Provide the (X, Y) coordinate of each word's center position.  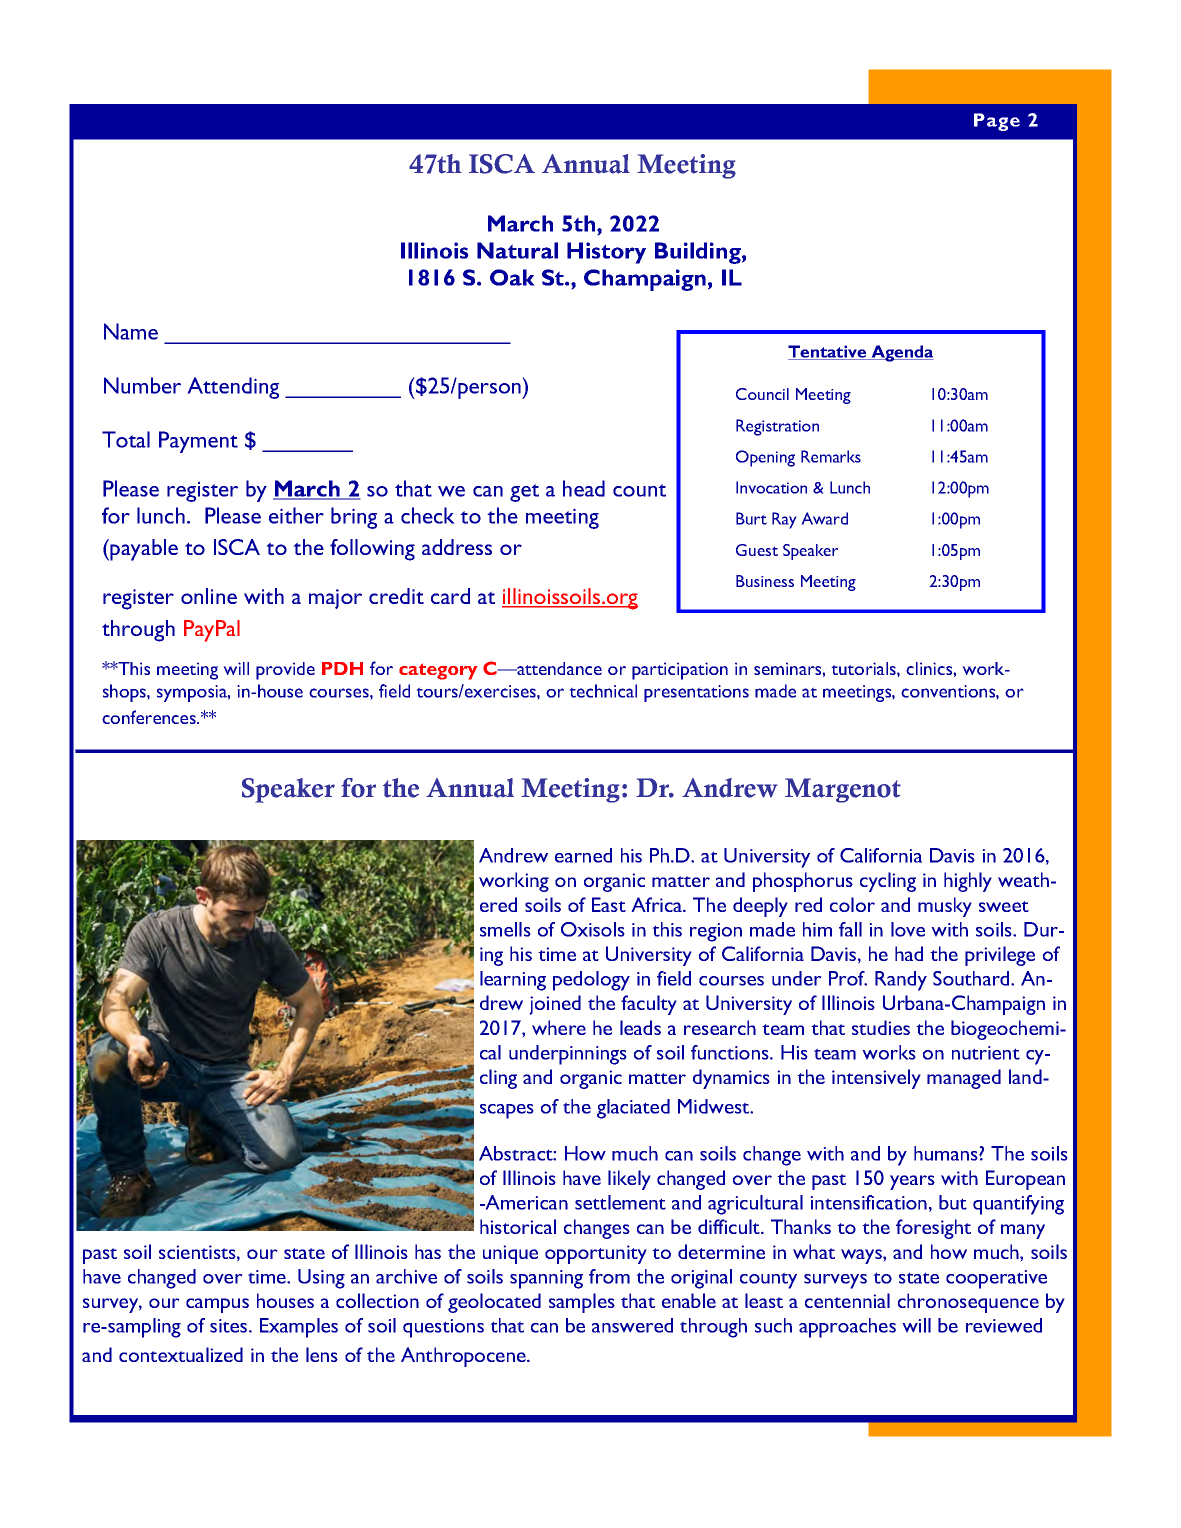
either (296, 515)
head (584, 488)
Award (824, 518)
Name (131, 331)
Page (997, 122)
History (606, 253)
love (908, 929)
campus (217, 1305)
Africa (658, 904)
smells (505, 929)
